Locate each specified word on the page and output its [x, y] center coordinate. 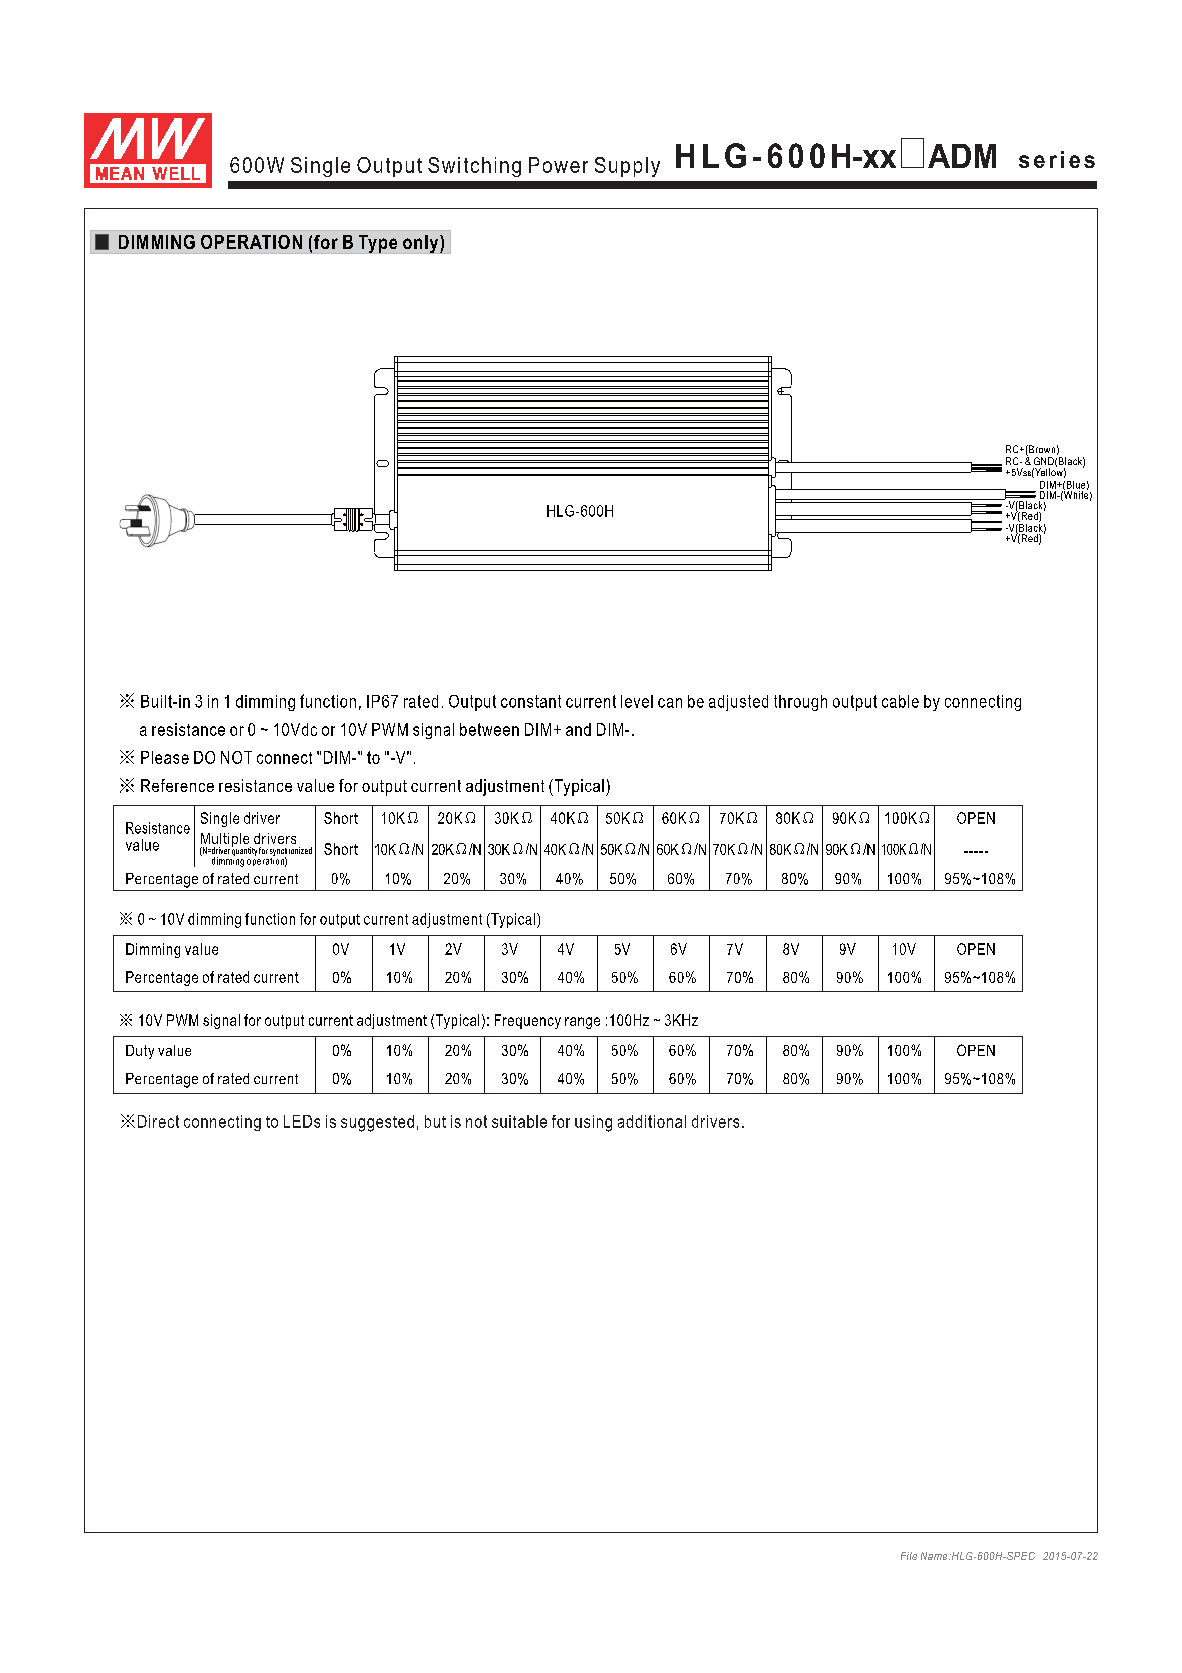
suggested [377, 1123]
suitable [519, 1121]
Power [558, 165]
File [909, 1556]
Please [165, 757]
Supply [627, 167]
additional [652, 1121]
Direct [158, 1121]
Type [378, 244]
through [800, 703]
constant [531, 701]
